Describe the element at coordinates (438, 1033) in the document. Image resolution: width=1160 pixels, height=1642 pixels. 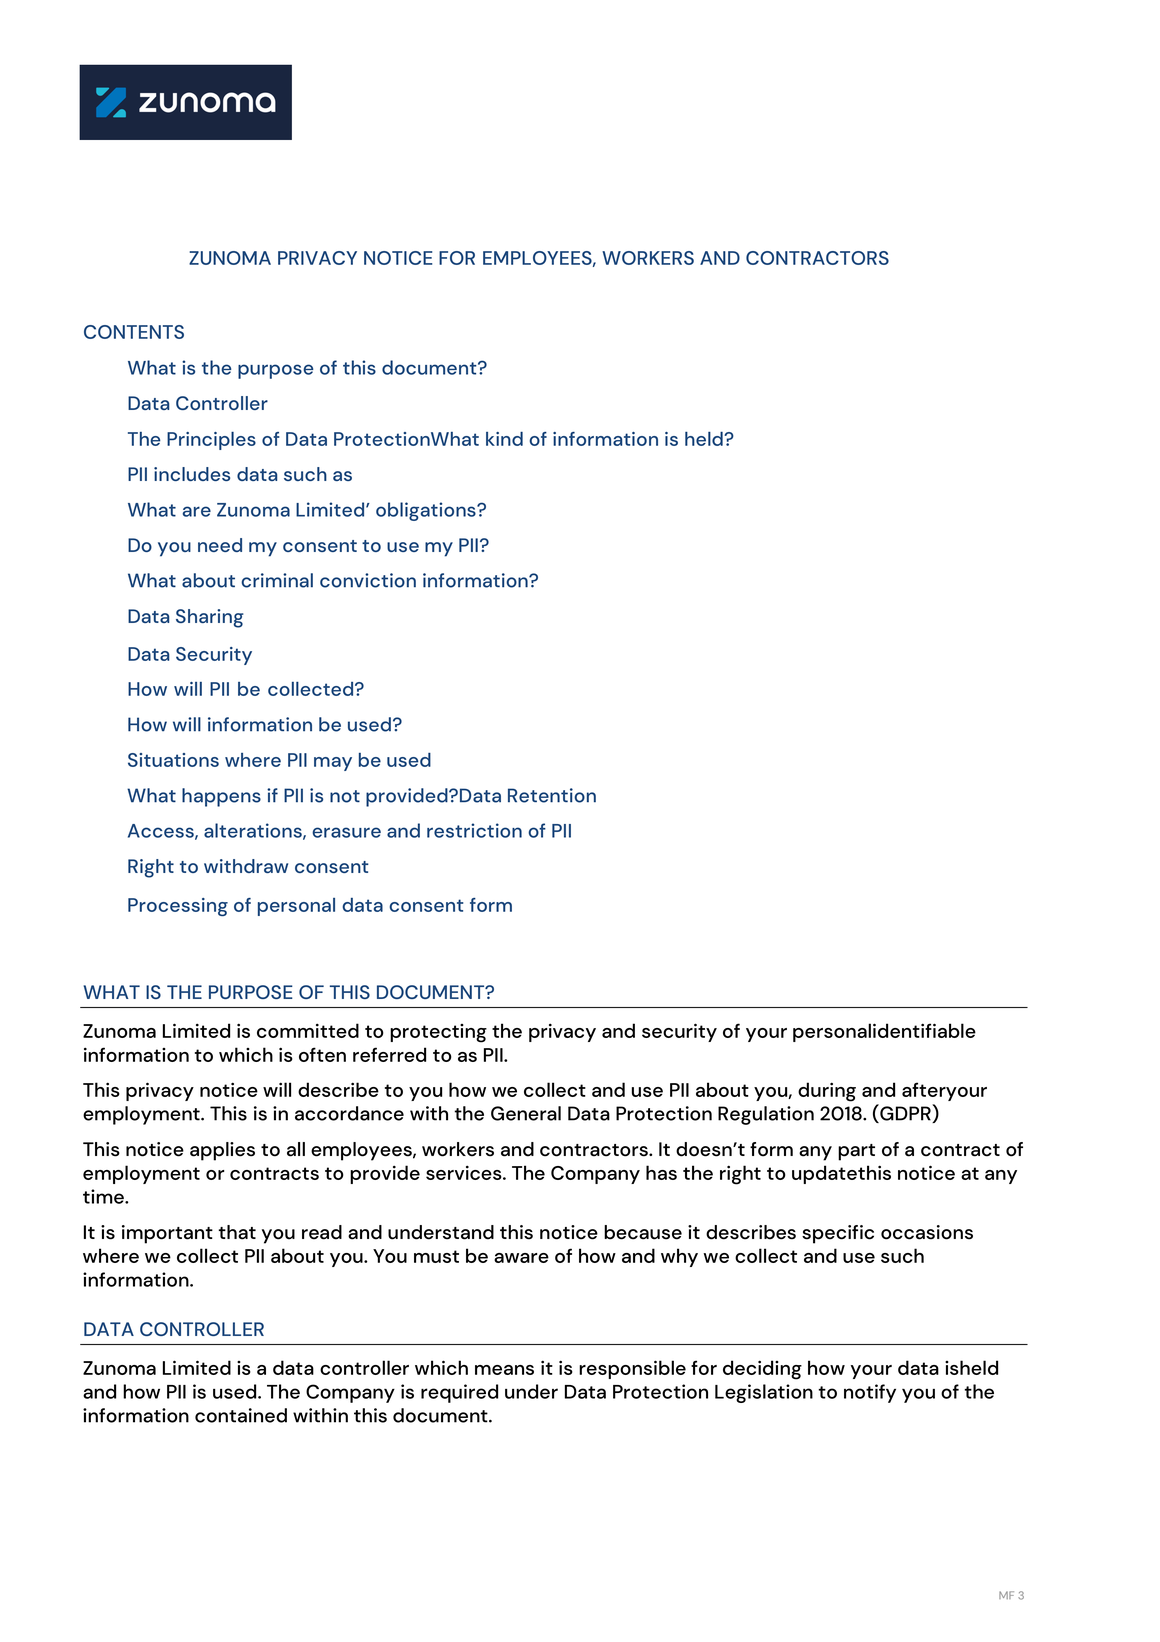
I see `protecting` at that location.
